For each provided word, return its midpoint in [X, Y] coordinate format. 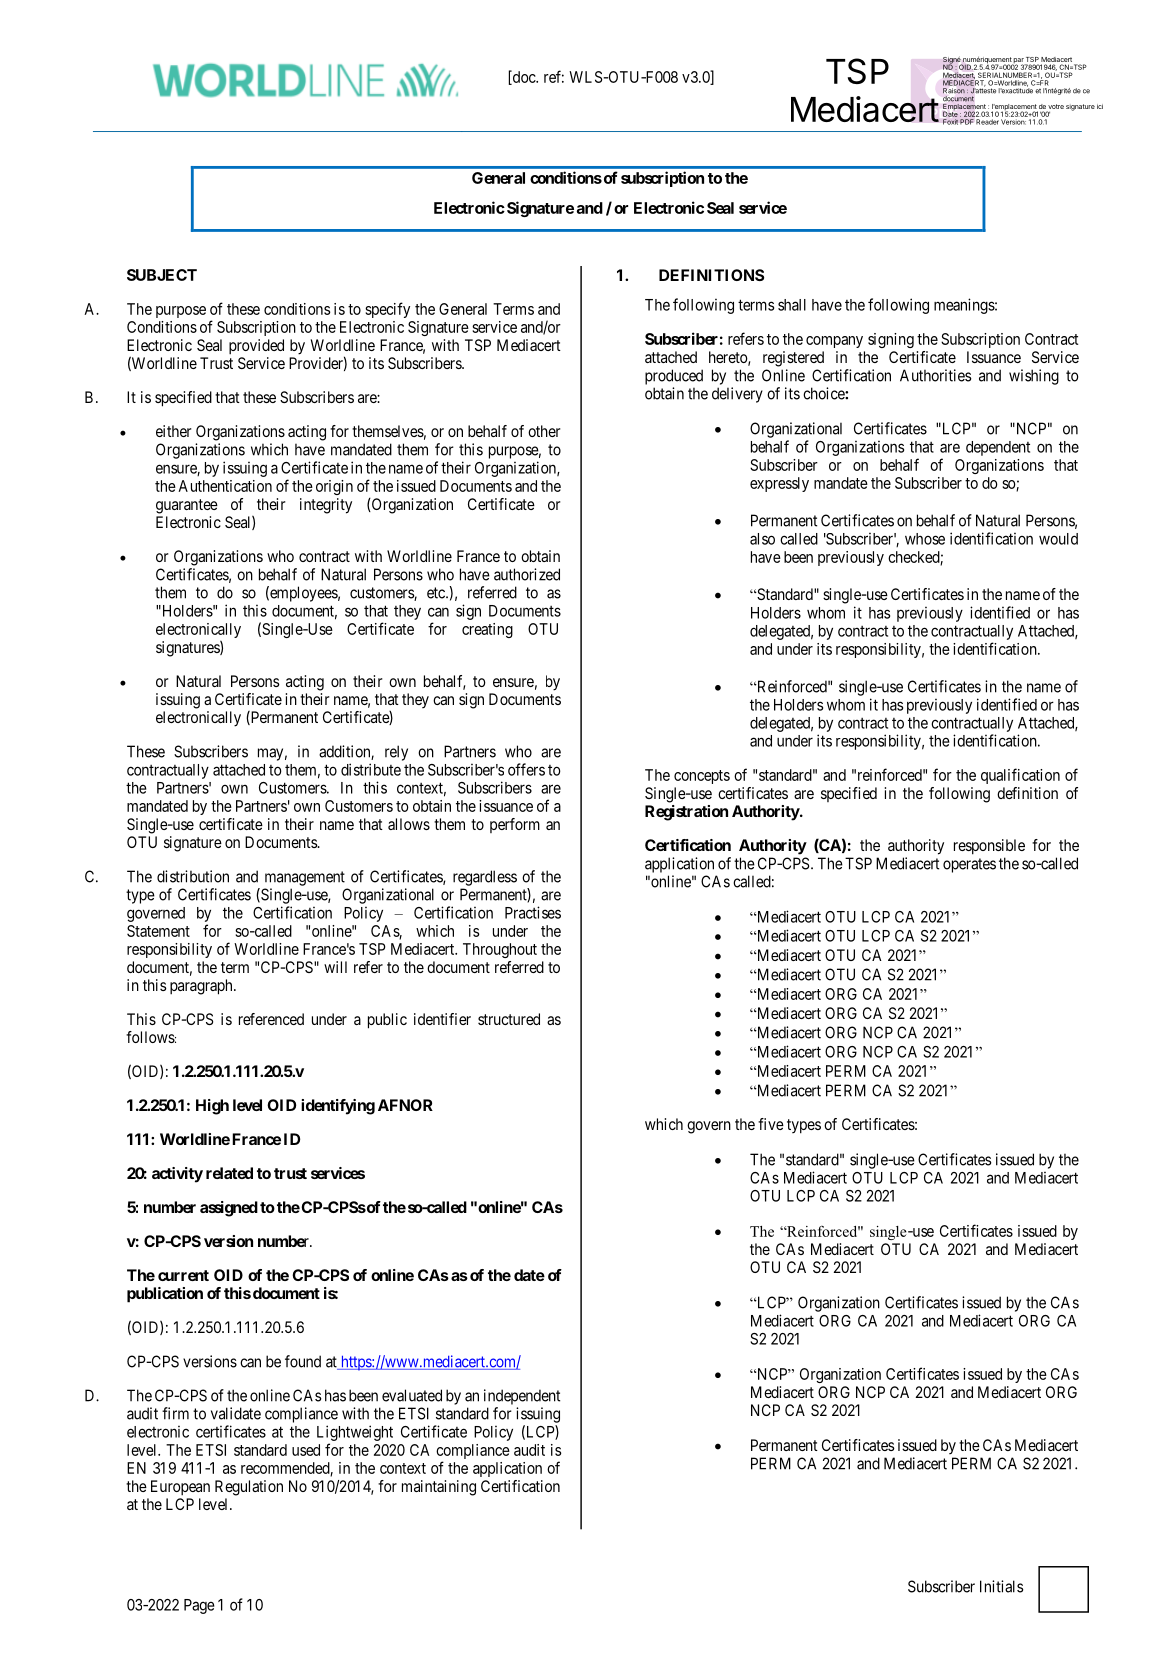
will [335, 967]
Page [199, 1606]
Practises [533, 912]
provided [256, 347]
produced [674, 377]
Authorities [936, 375]
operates [969, 865]
